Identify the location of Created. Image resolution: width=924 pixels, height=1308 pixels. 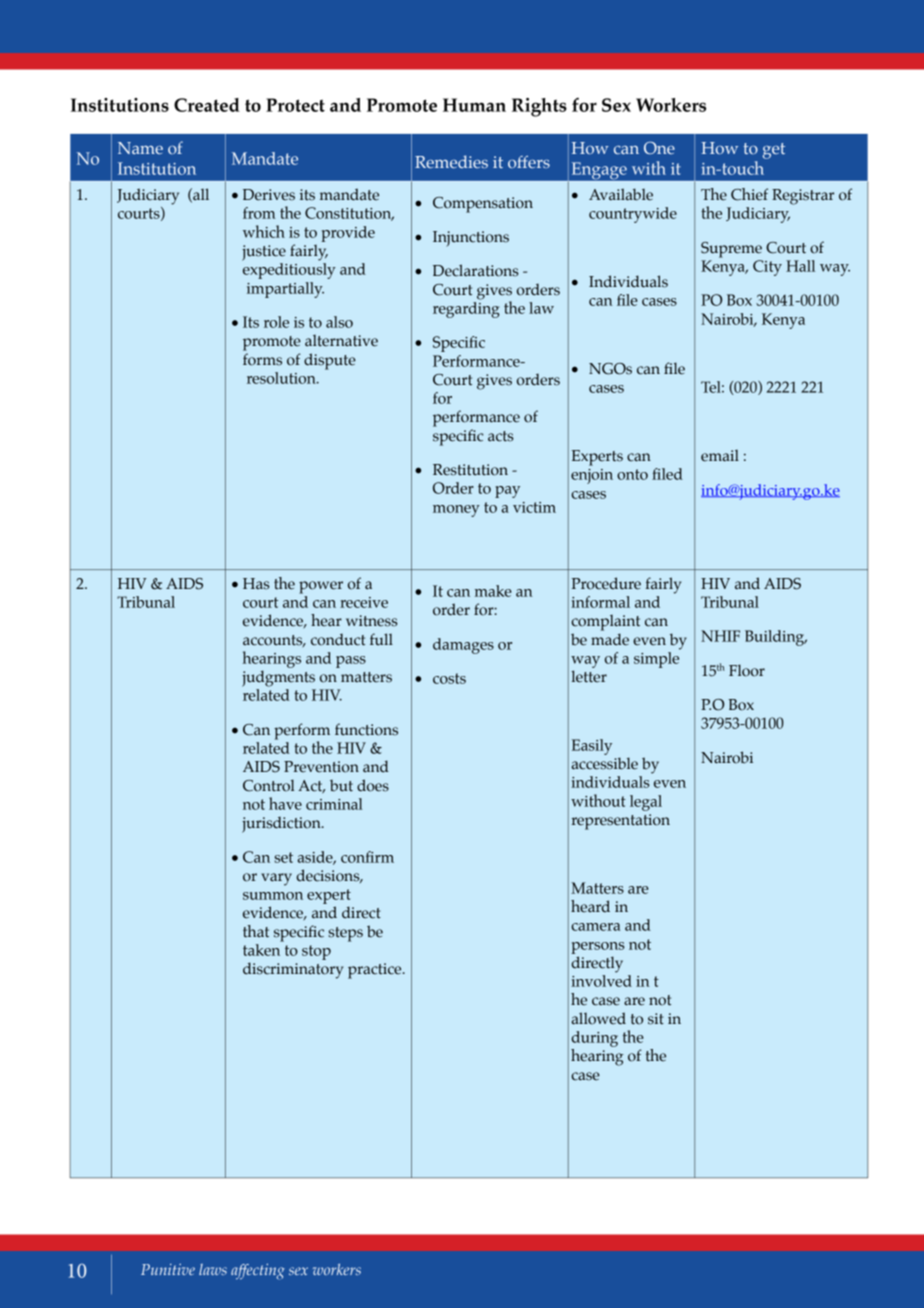
(207, 105).
